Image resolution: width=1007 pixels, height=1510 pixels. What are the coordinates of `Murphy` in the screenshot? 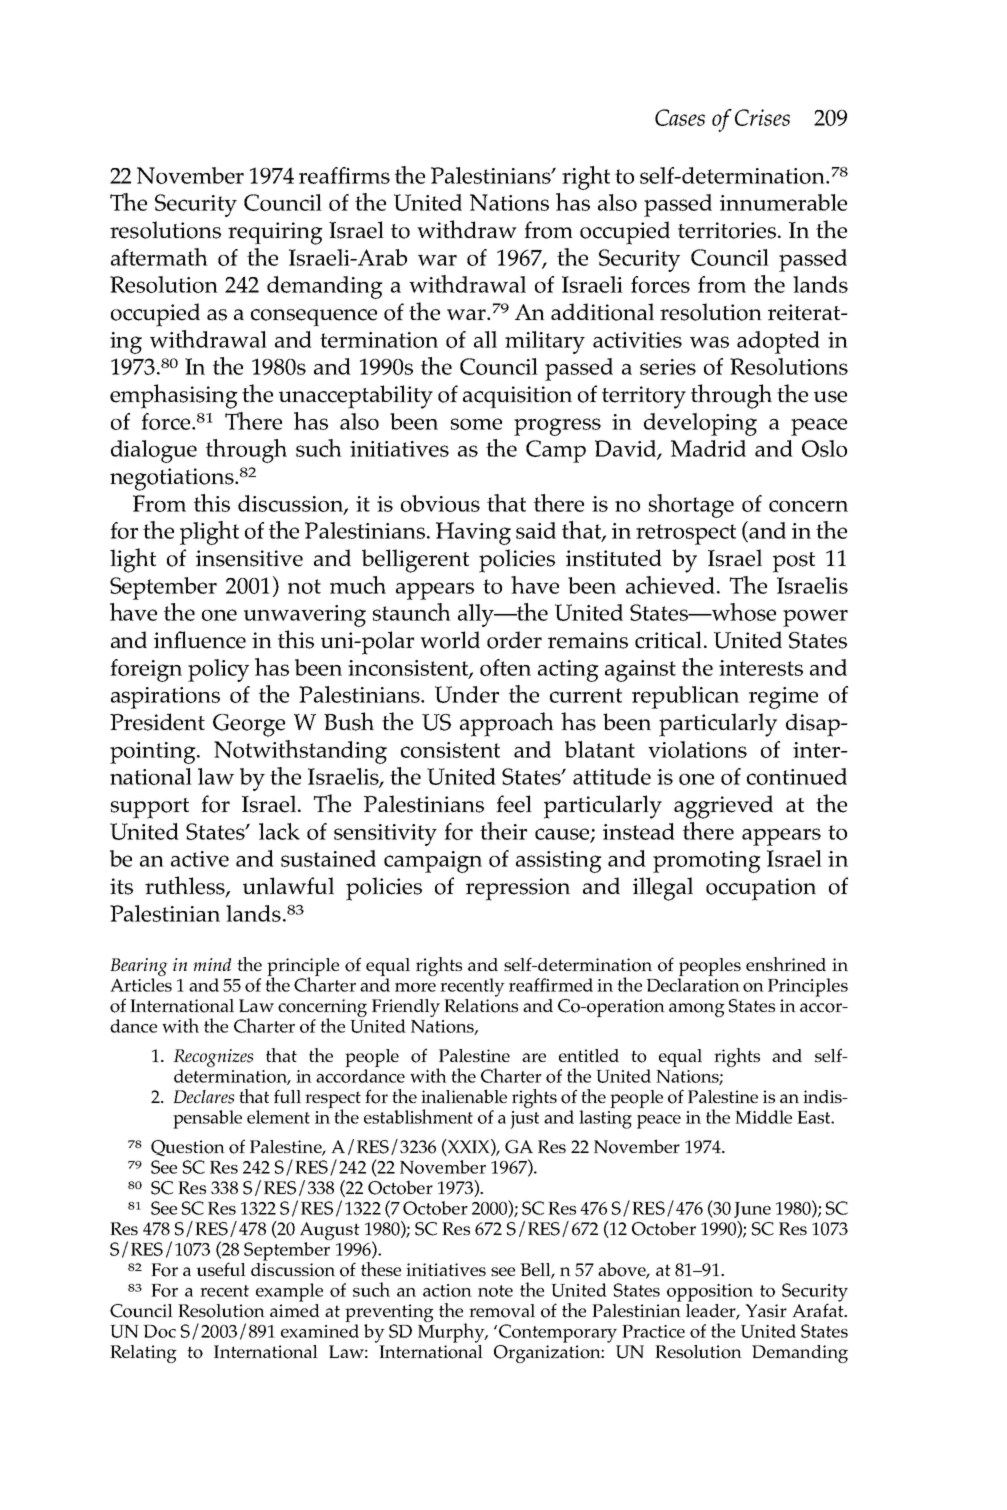 It's located at (452, 1332).
